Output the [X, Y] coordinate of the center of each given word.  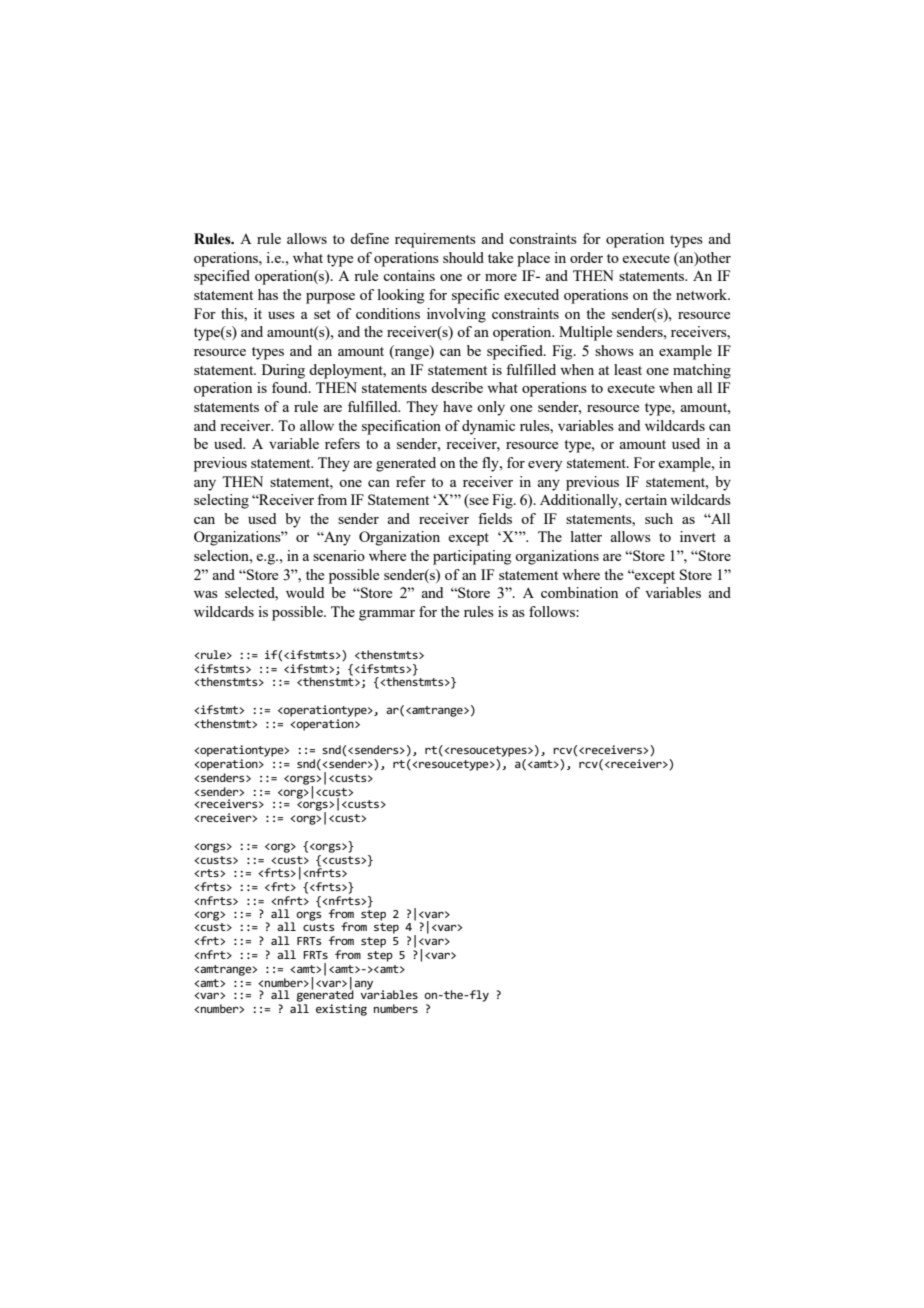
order [586, 257]
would [305, 592]
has [268, 294]
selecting [221, 501]
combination [579, 592]
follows [553, 611]
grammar [387, 615]
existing [341, 1010]
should [463, 257]
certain [646, 499]
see [478, 503]
